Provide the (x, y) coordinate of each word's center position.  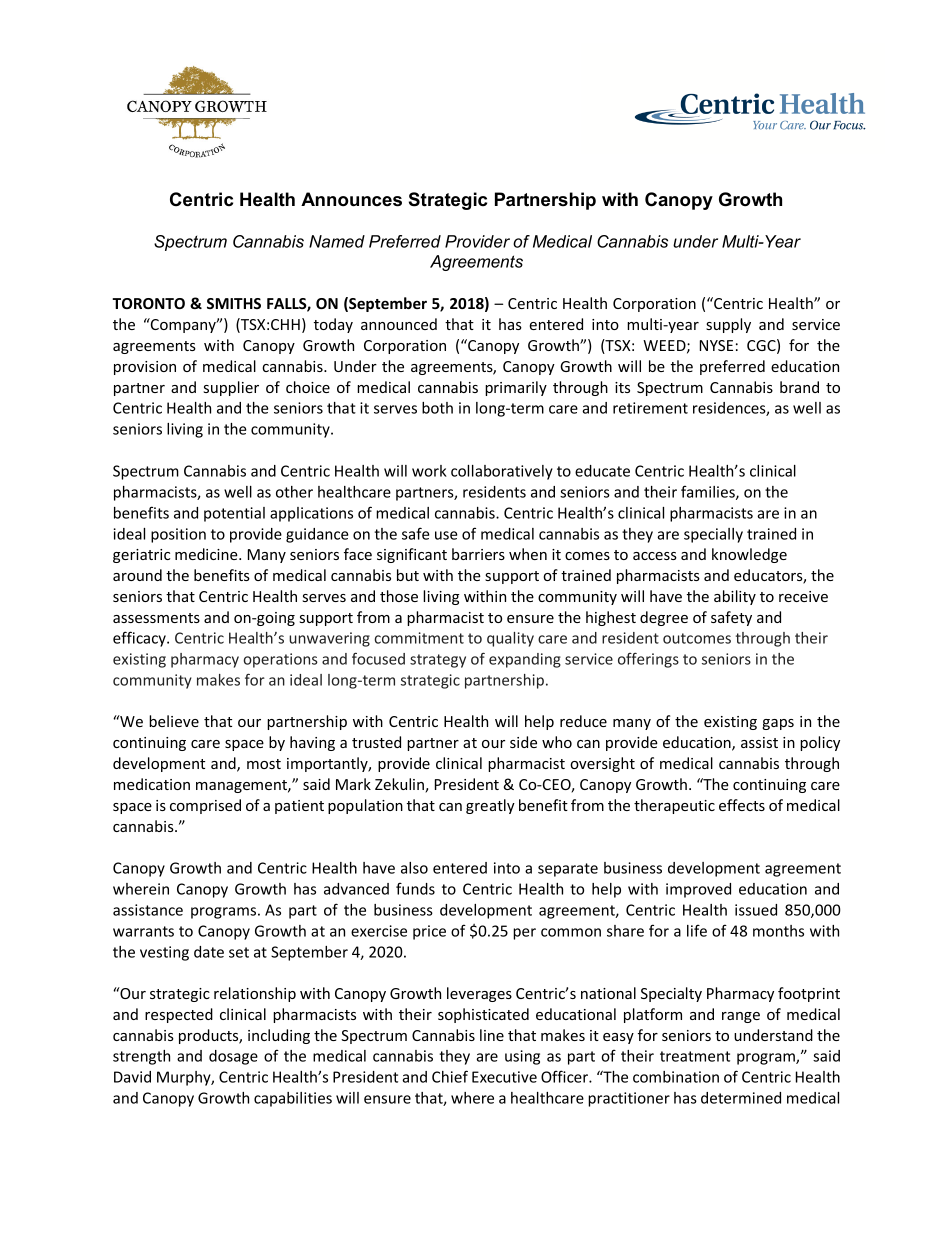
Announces (351, 199)
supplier (231, 388)
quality (510, 639)
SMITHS (234, 303)
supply (728, 325)
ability (735, 597)
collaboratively (502, 472)
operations (280, 660)
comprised (205, 806)
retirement (650, 408)
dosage (233, 1057)
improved (698, 890)
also (414, 868)
